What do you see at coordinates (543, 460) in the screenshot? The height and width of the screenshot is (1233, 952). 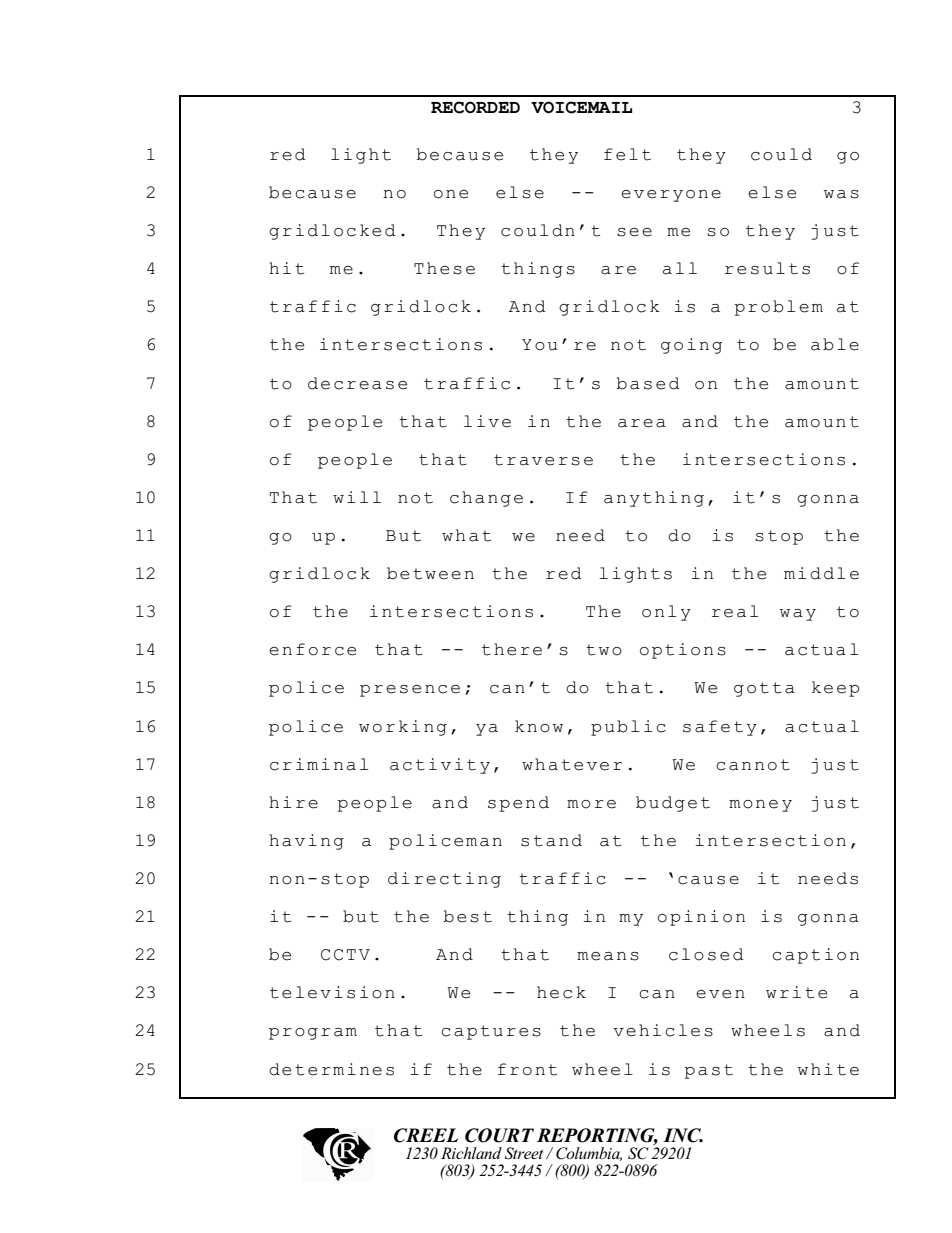 I see `traverse` at bounding box center [543, 460].
